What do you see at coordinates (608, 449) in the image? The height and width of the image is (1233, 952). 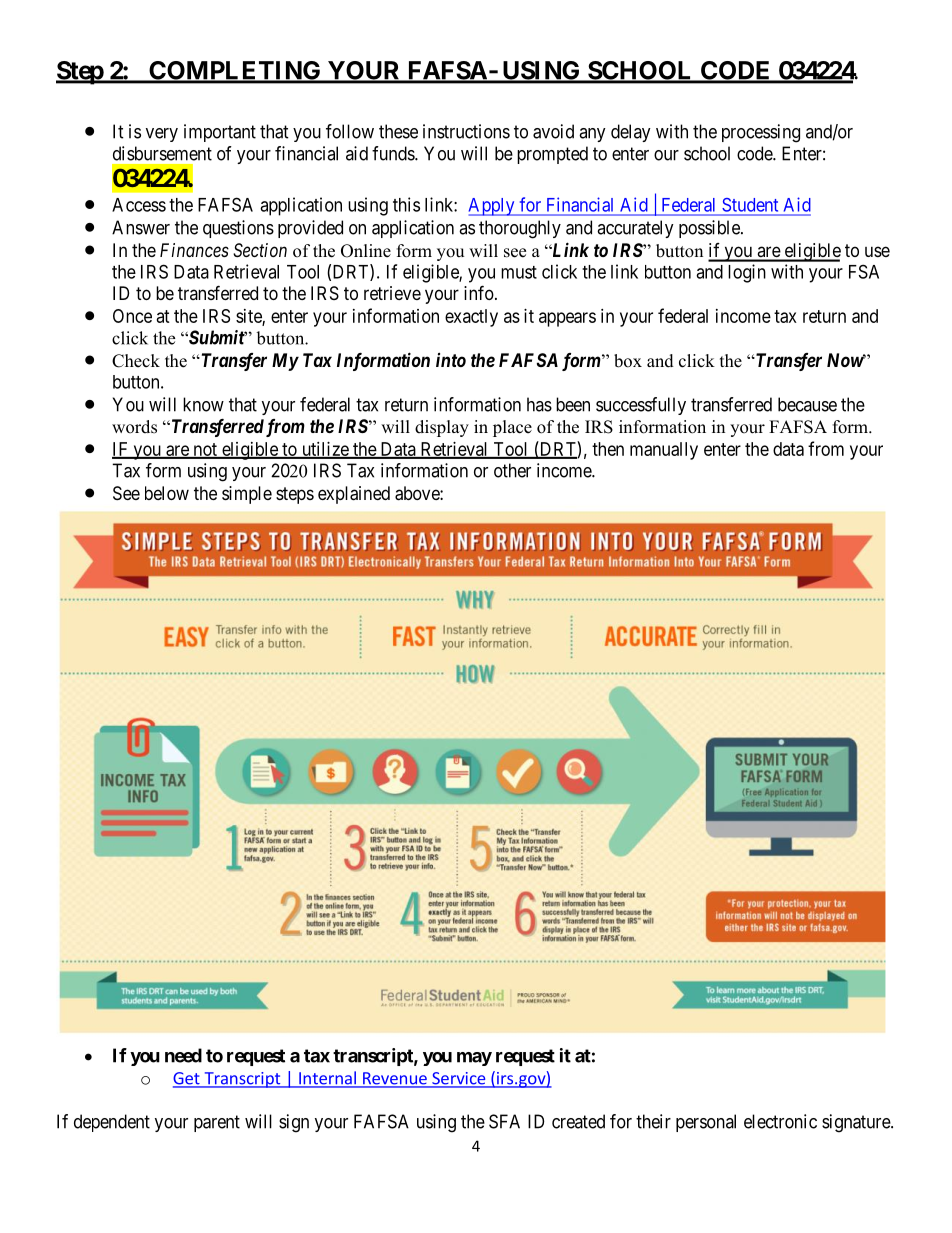 I see `then` at bounding box center [608, 449].
